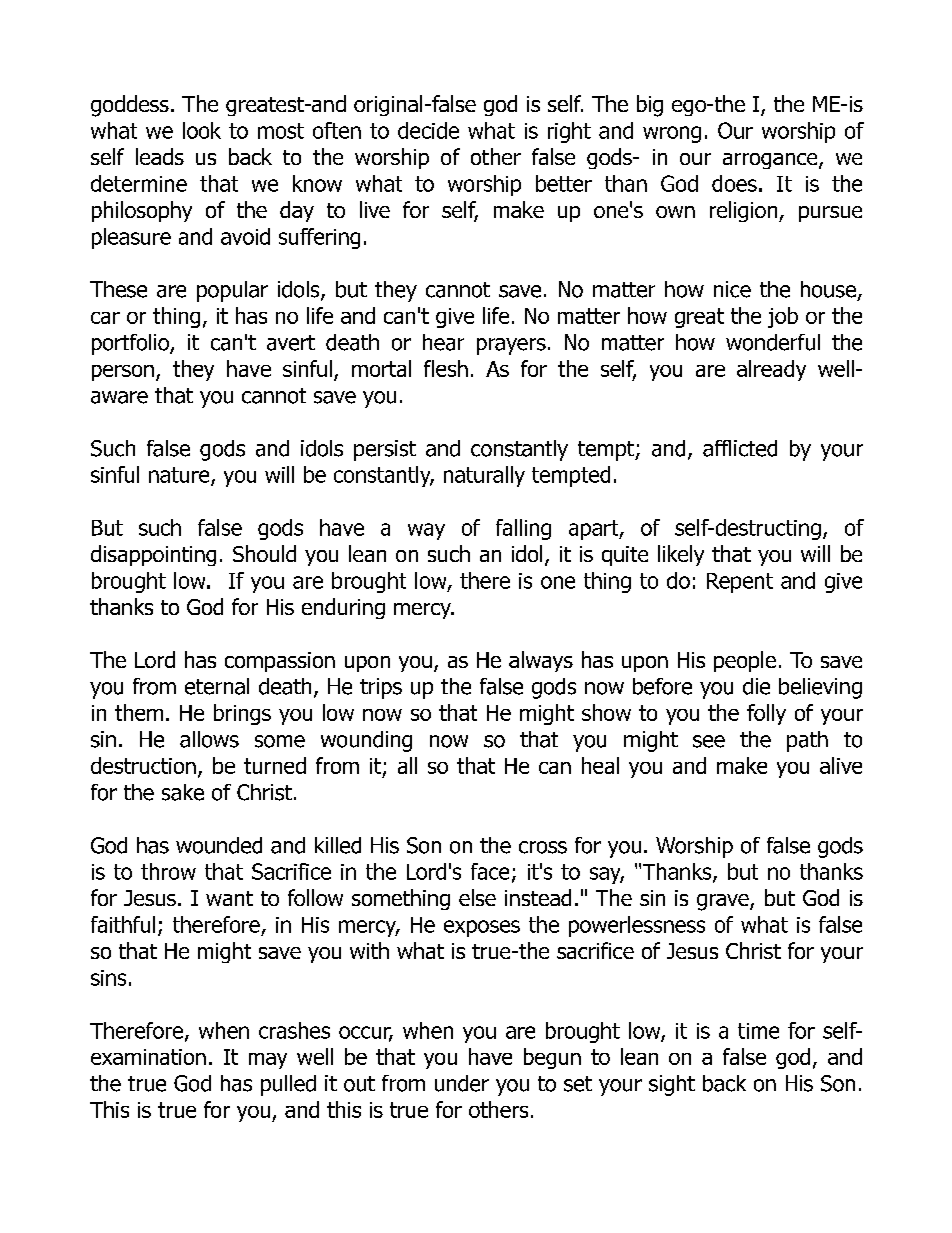 The width and height of the image is (952, 1233). What do you see at coordinates (153, 555) in the image?
I see `disappointing` at bounding box center [153, 555].
